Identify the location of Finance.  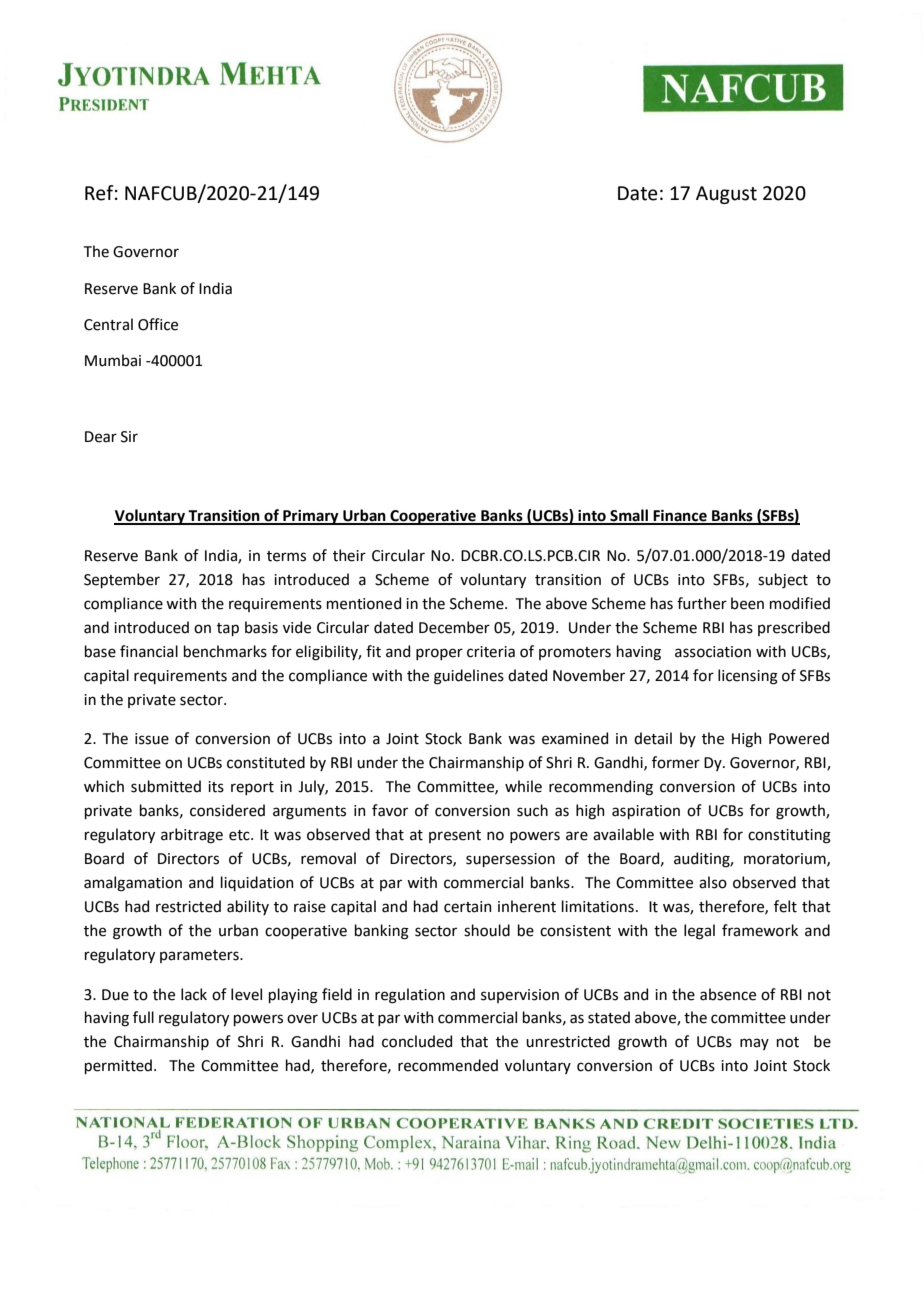
(680, 517).
